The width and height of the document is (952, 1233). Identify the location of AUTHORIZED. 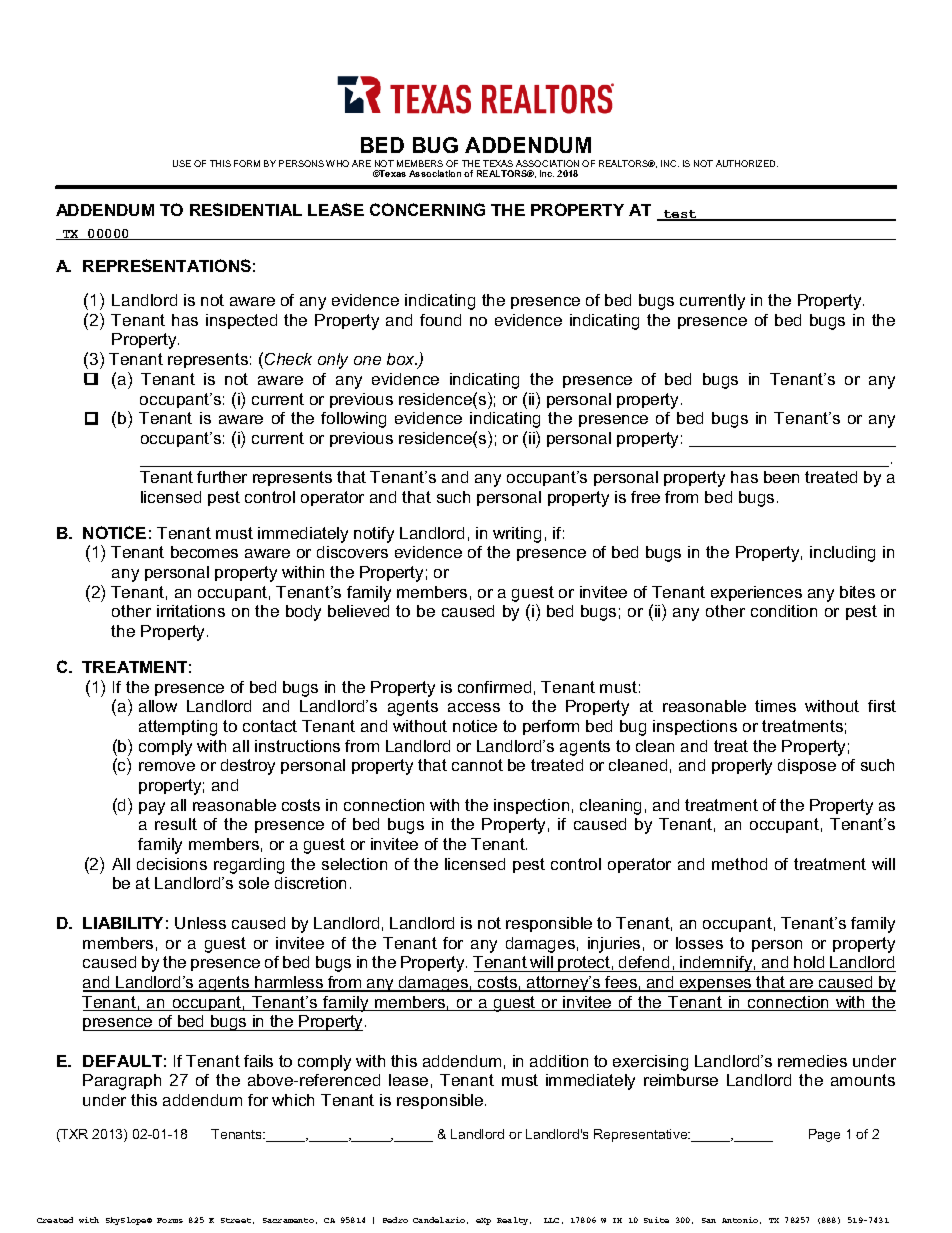
(747, 163).
